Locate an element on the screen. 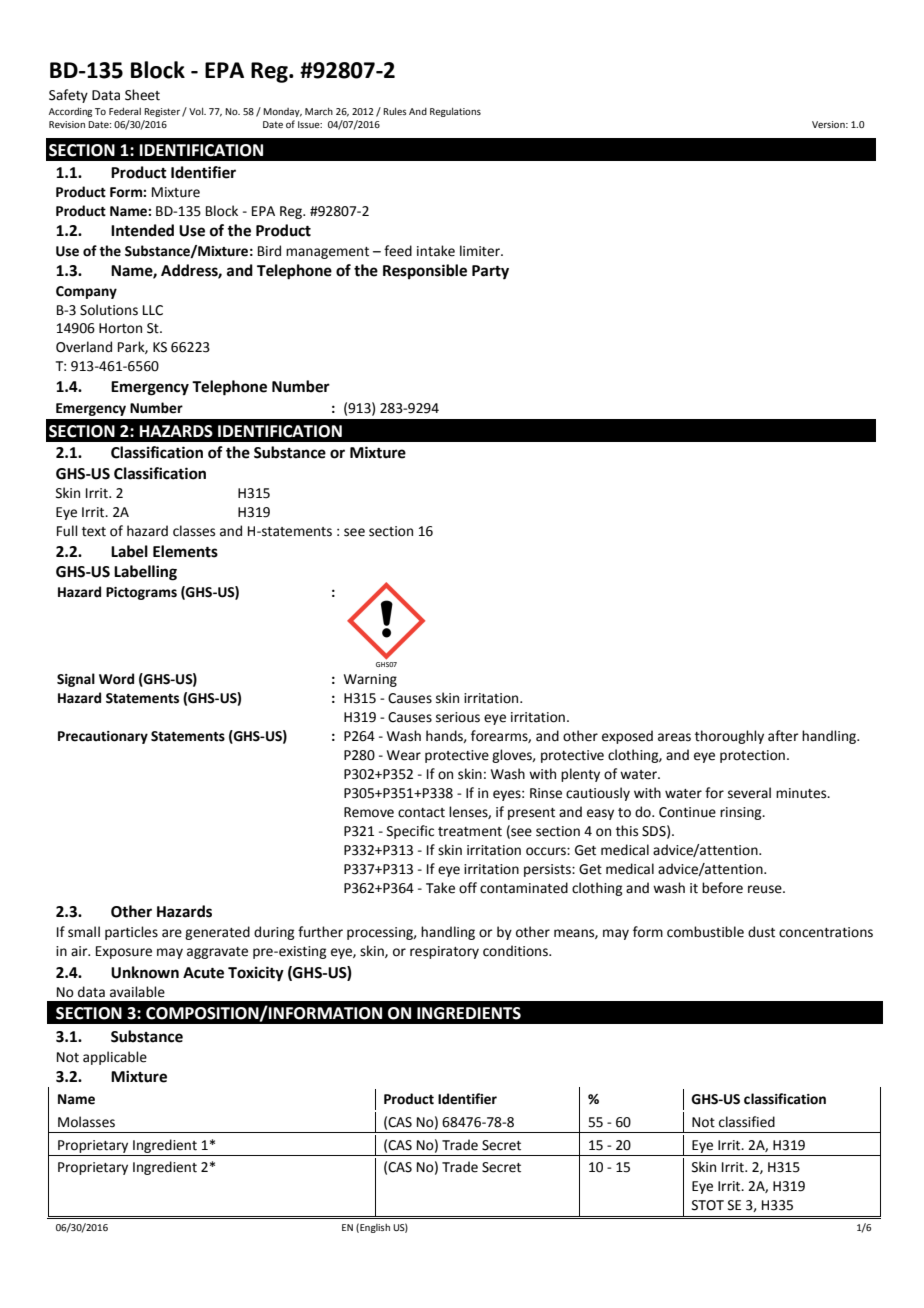 The height and width of the screenshot is (1308, 924). limiter is located at coordinates (481, 251).
